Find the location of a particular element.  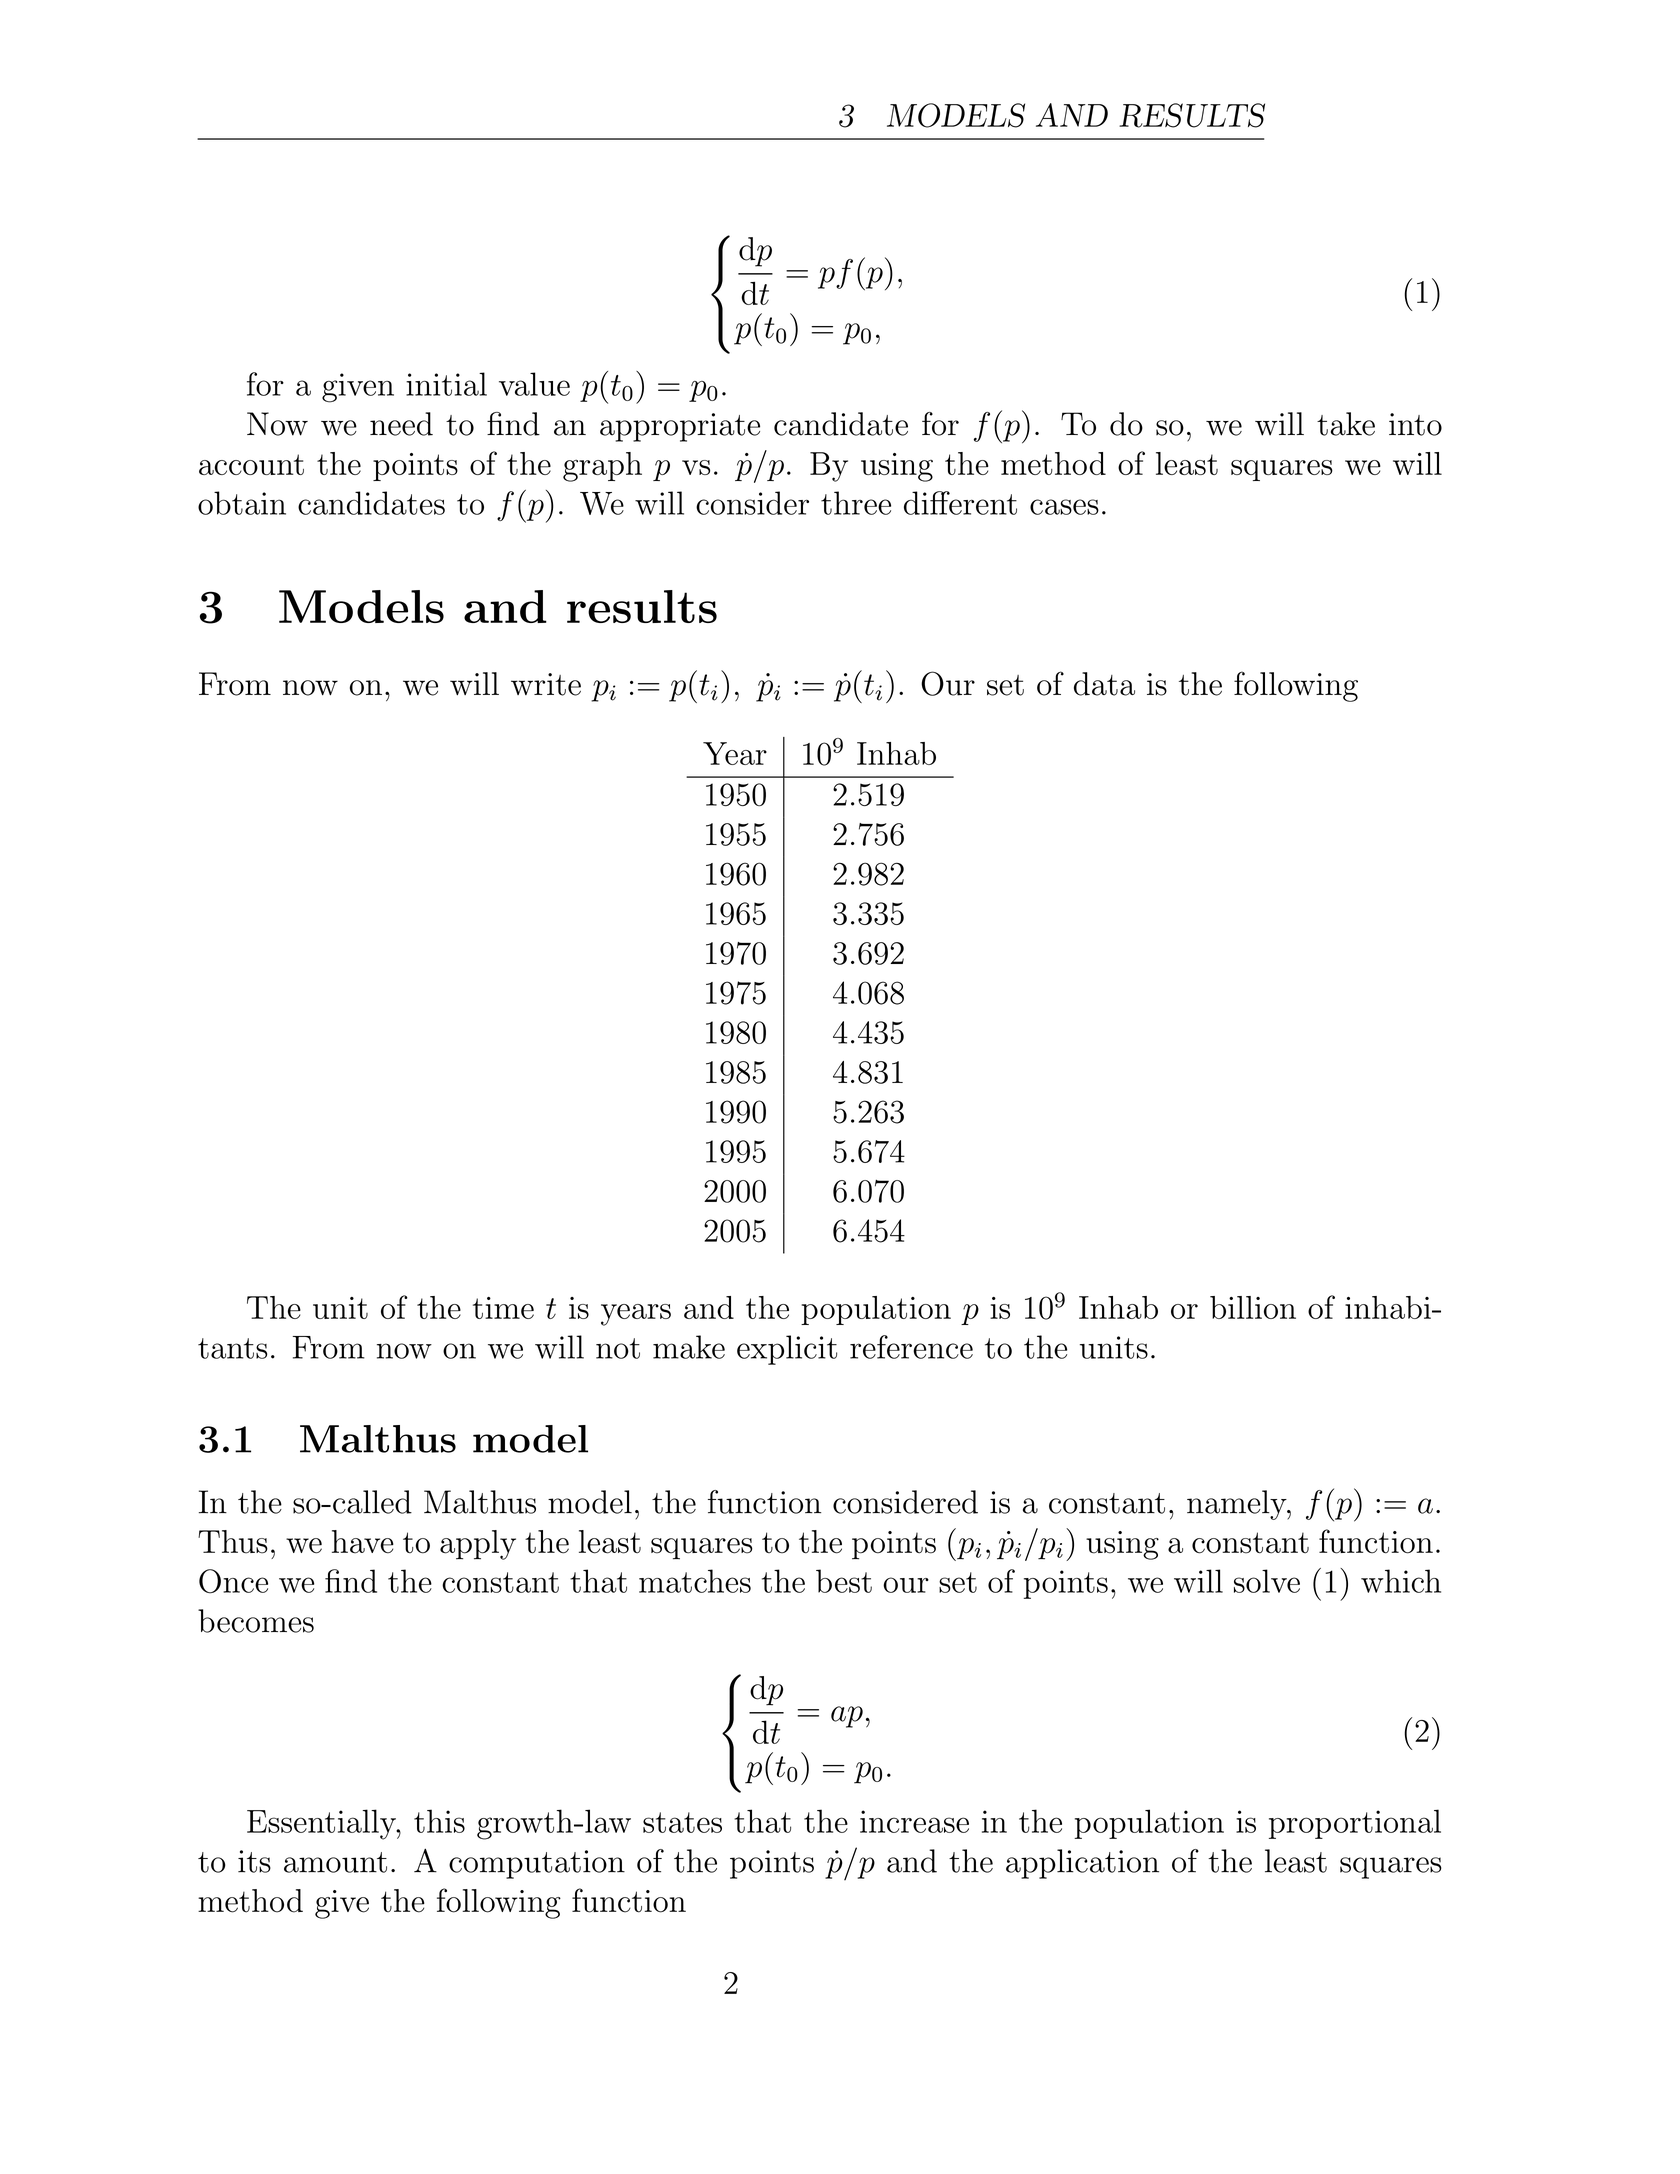

take is located at coordinates (1346, 424).
